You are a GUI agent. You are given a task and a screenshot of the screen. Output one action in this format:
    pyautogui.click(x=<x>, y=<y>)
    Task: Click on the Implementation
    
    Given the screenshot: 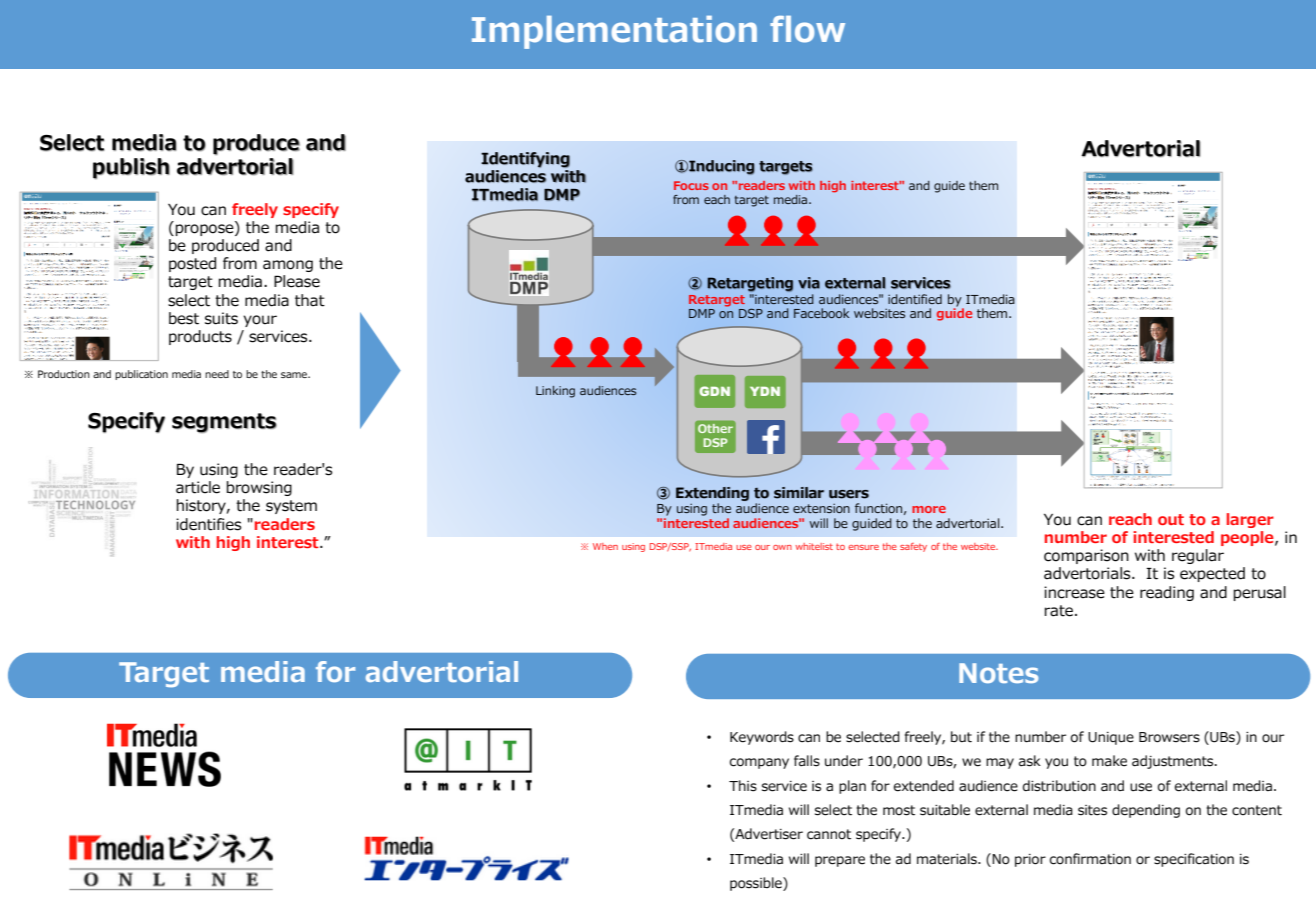 What is the action you would take?
    pyautogui.click(x=614, y=32)
